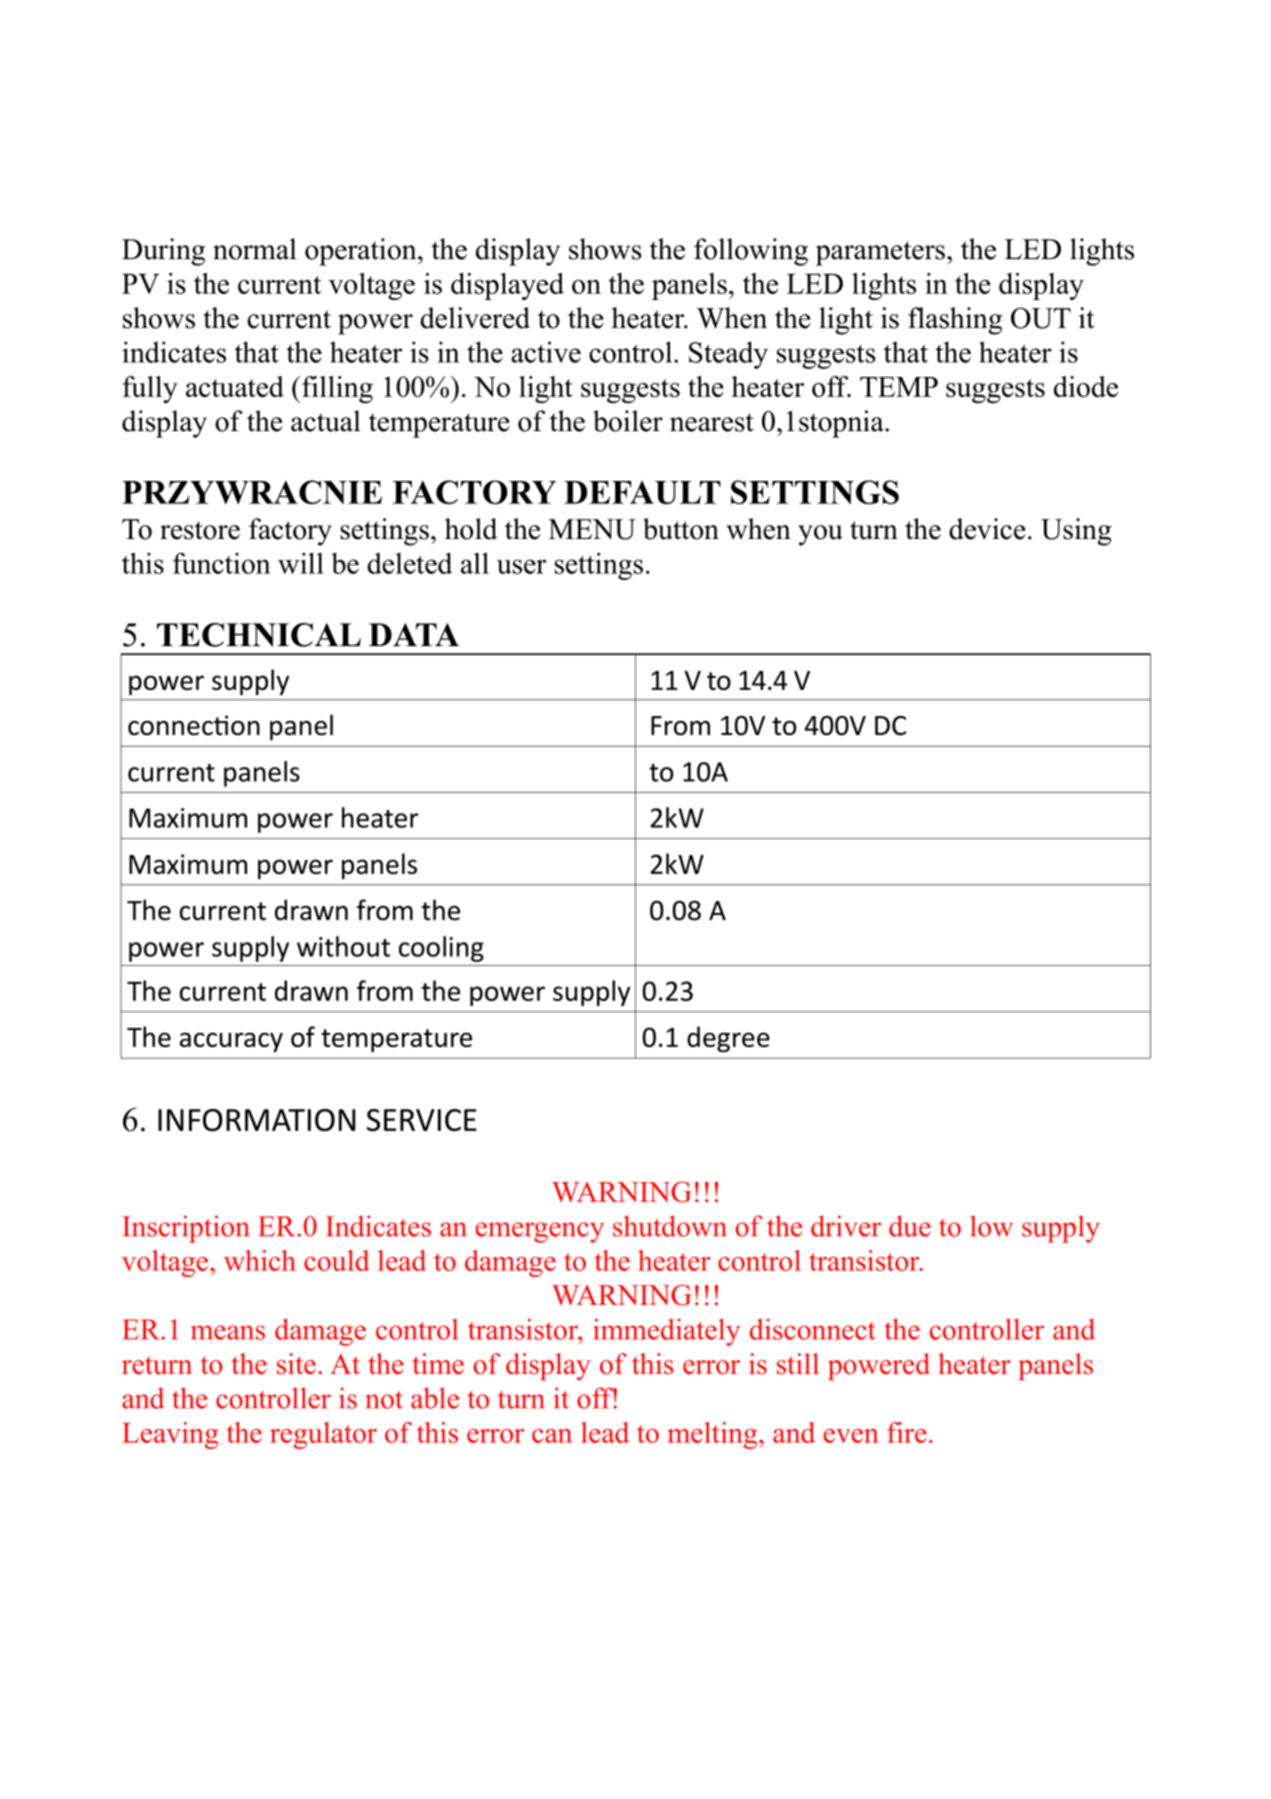 Image resolution: width=1271 pixels, height=1799 pixels. Describe the element at coordinates (522, 566) in the image. I see `user` at that location.
